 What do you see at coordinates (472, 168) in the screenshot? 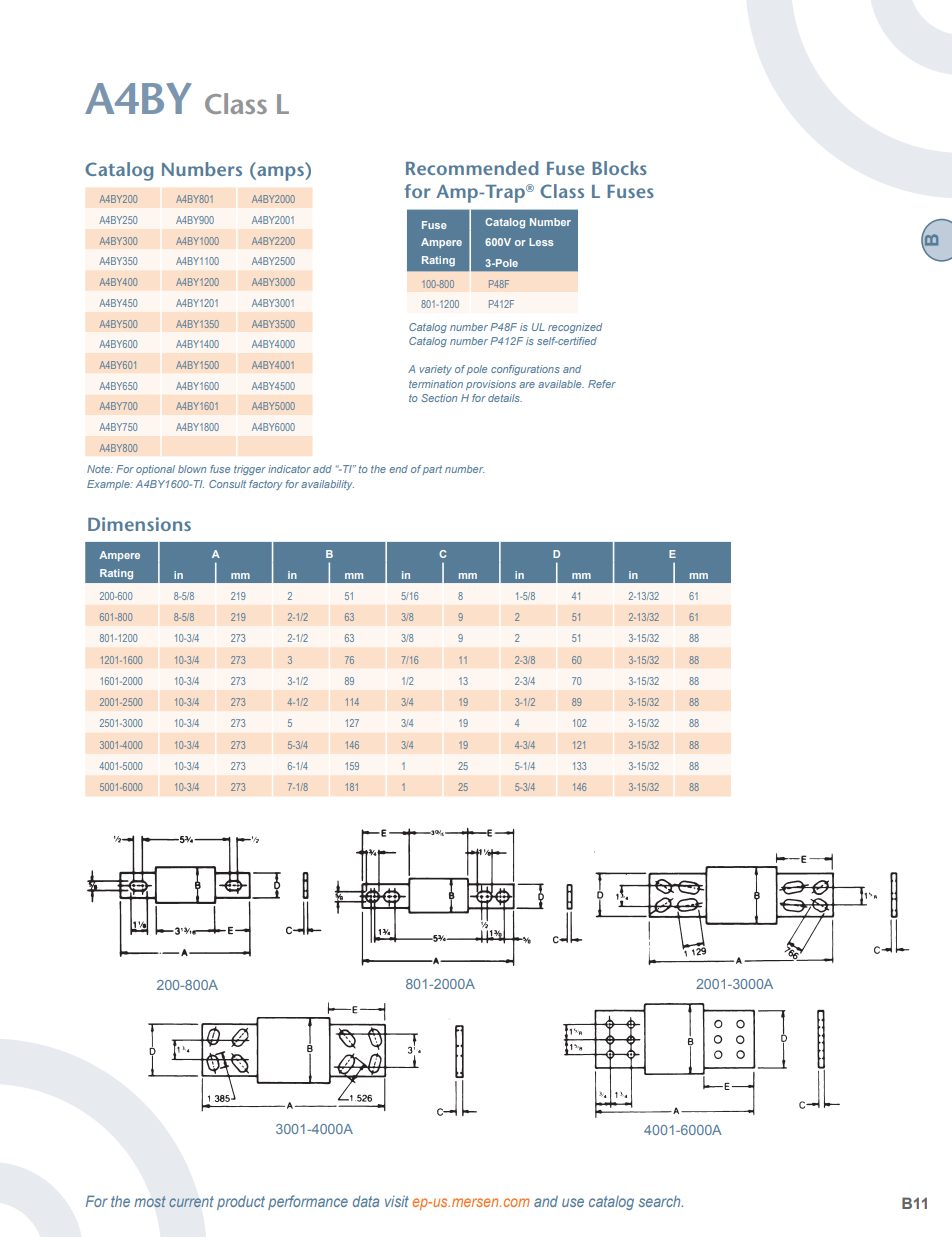
I see `Recommended` at bounding box center [472, 168].
